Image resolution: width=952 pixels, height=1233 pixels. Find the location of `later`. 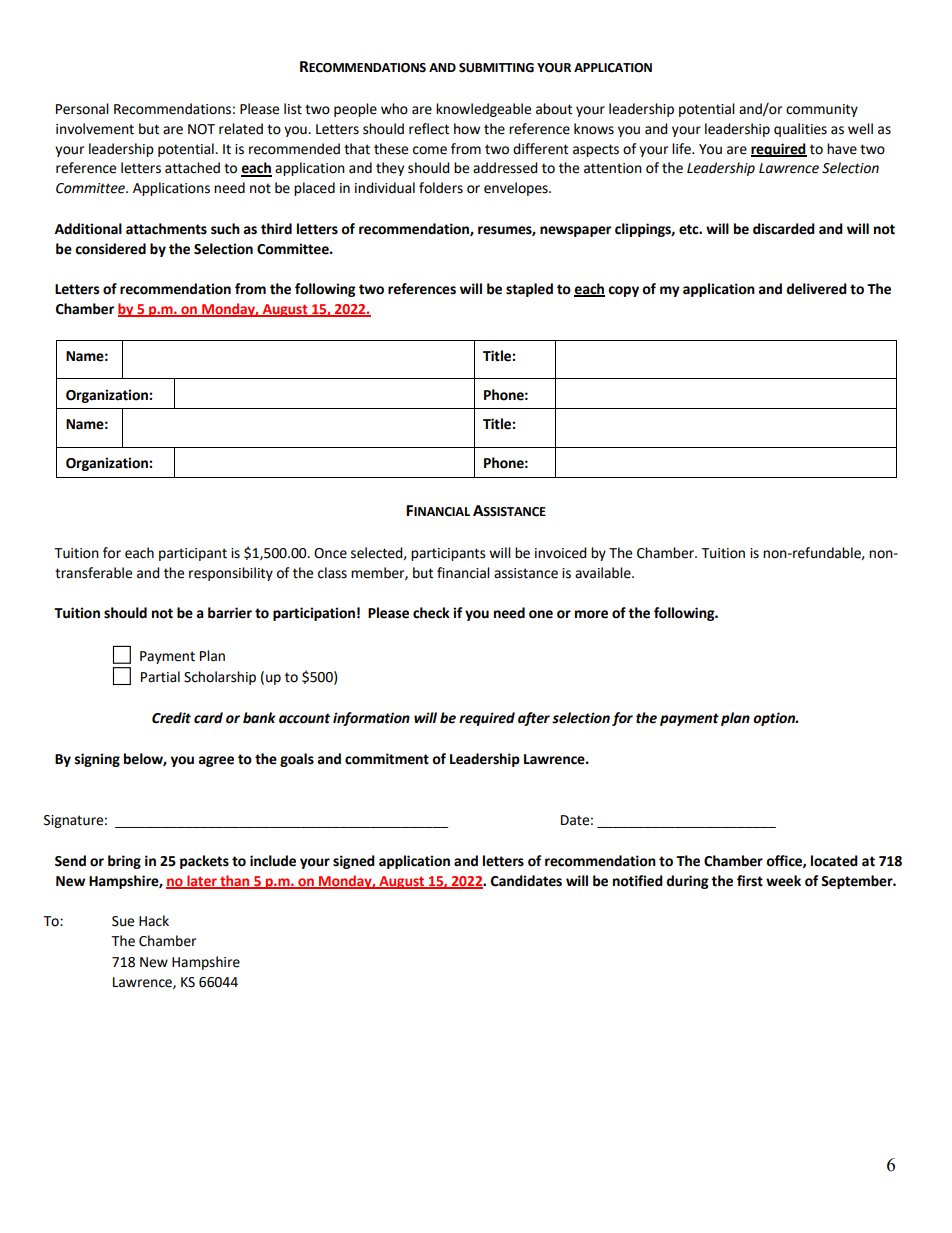

later is located at coordinates (202, 881).
